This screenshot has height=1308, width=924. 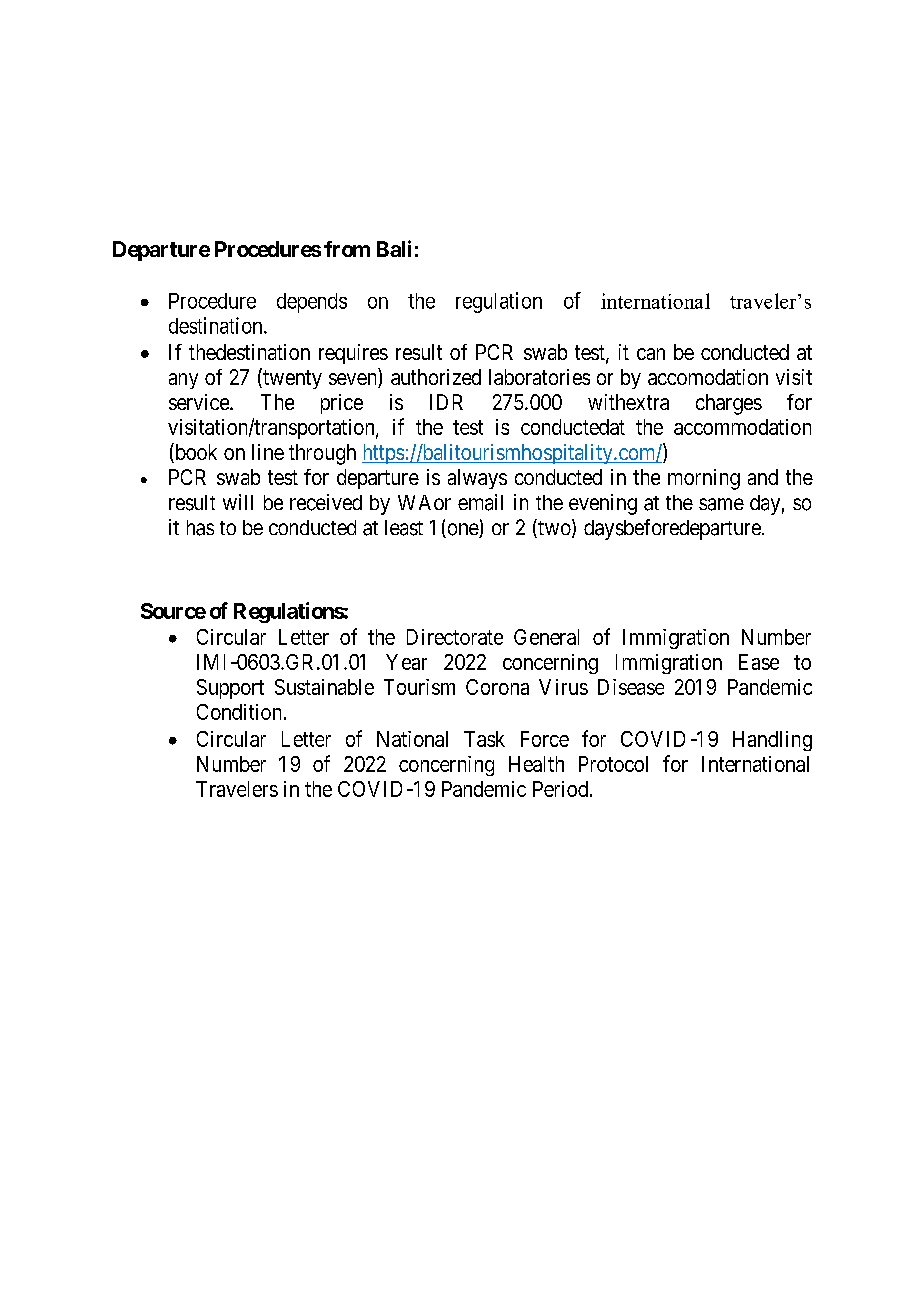 What do you see at coordinates (546, 637) in the screenshot?
I see `General` at bounding box center [546, 637].
